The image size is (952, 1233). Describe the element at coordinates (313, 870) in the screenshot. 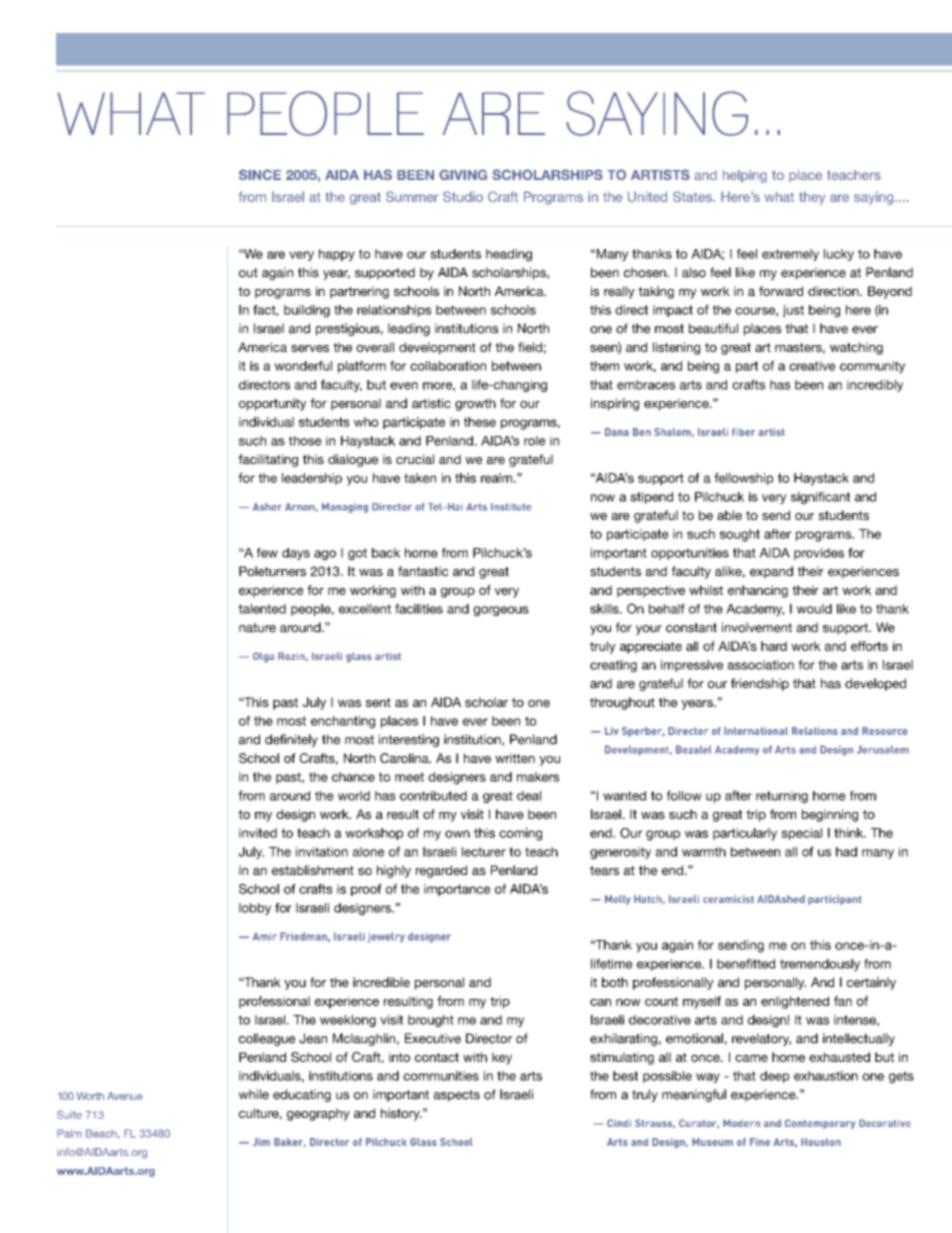

I see `establishment` at that location.
